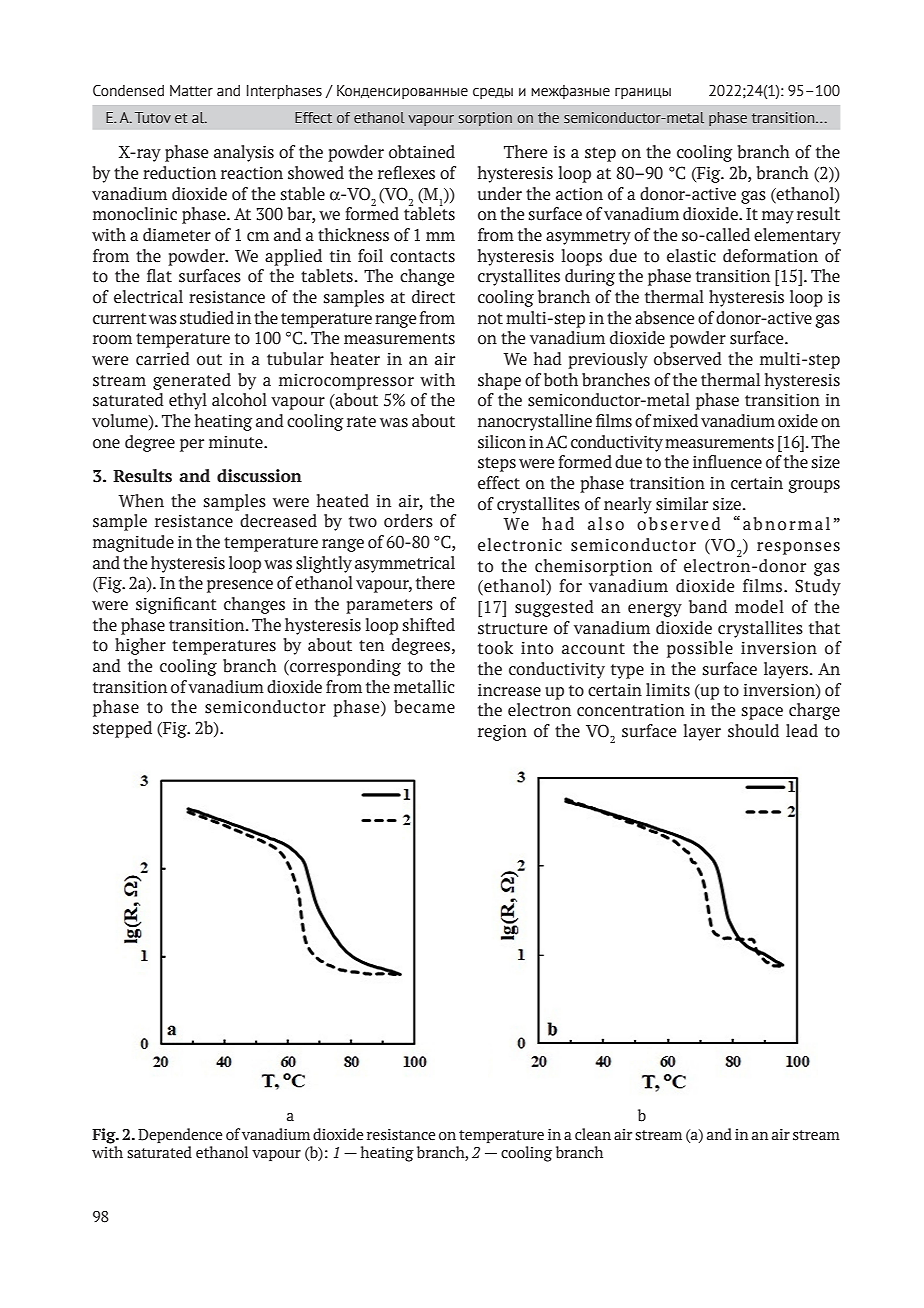 The image size is (924, 1308). I want to click on minute, so click(237, 442).
